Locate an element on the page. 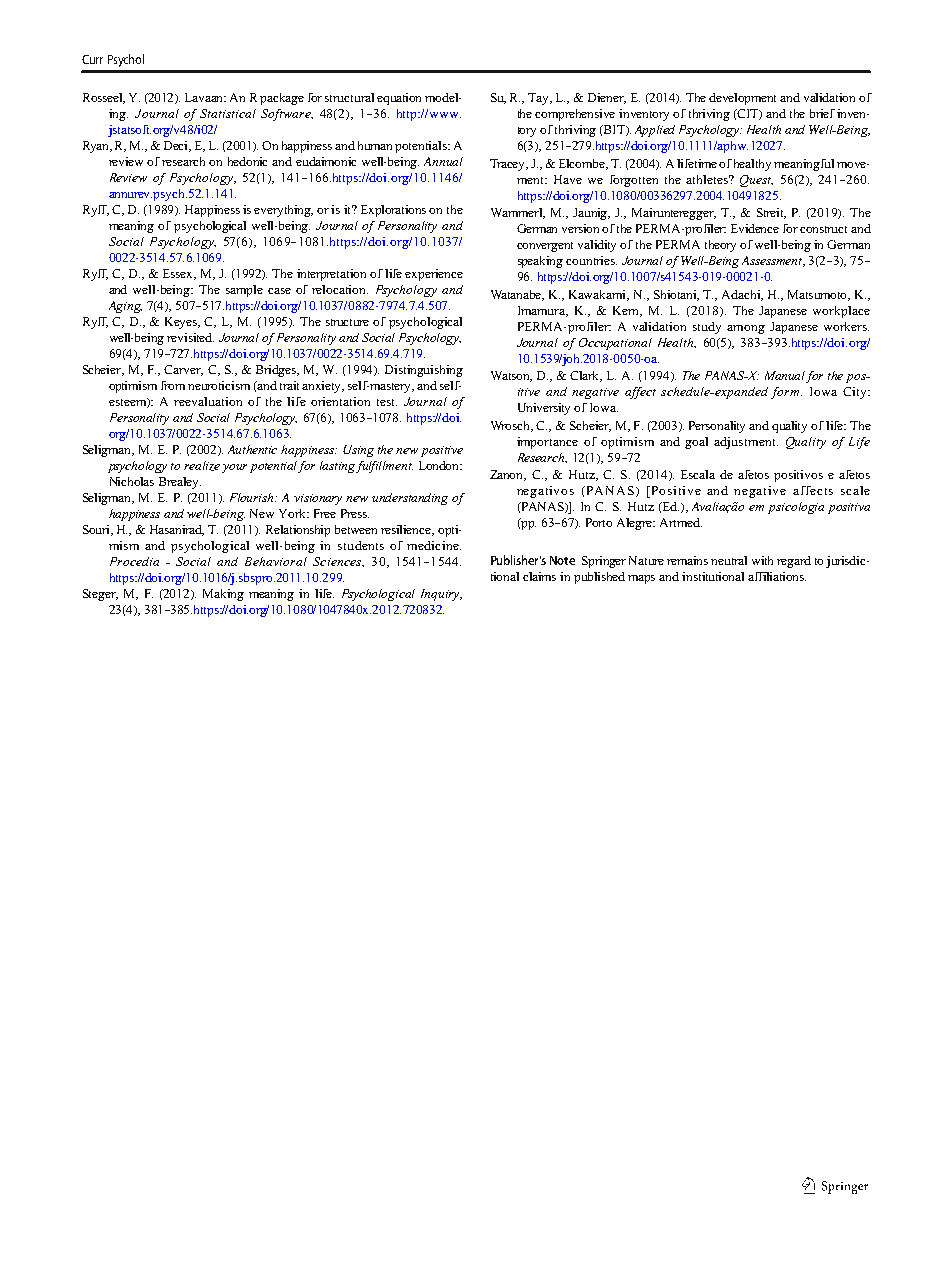 This page has height=1265, width=952. structure is located at coordinates (347, 322).
